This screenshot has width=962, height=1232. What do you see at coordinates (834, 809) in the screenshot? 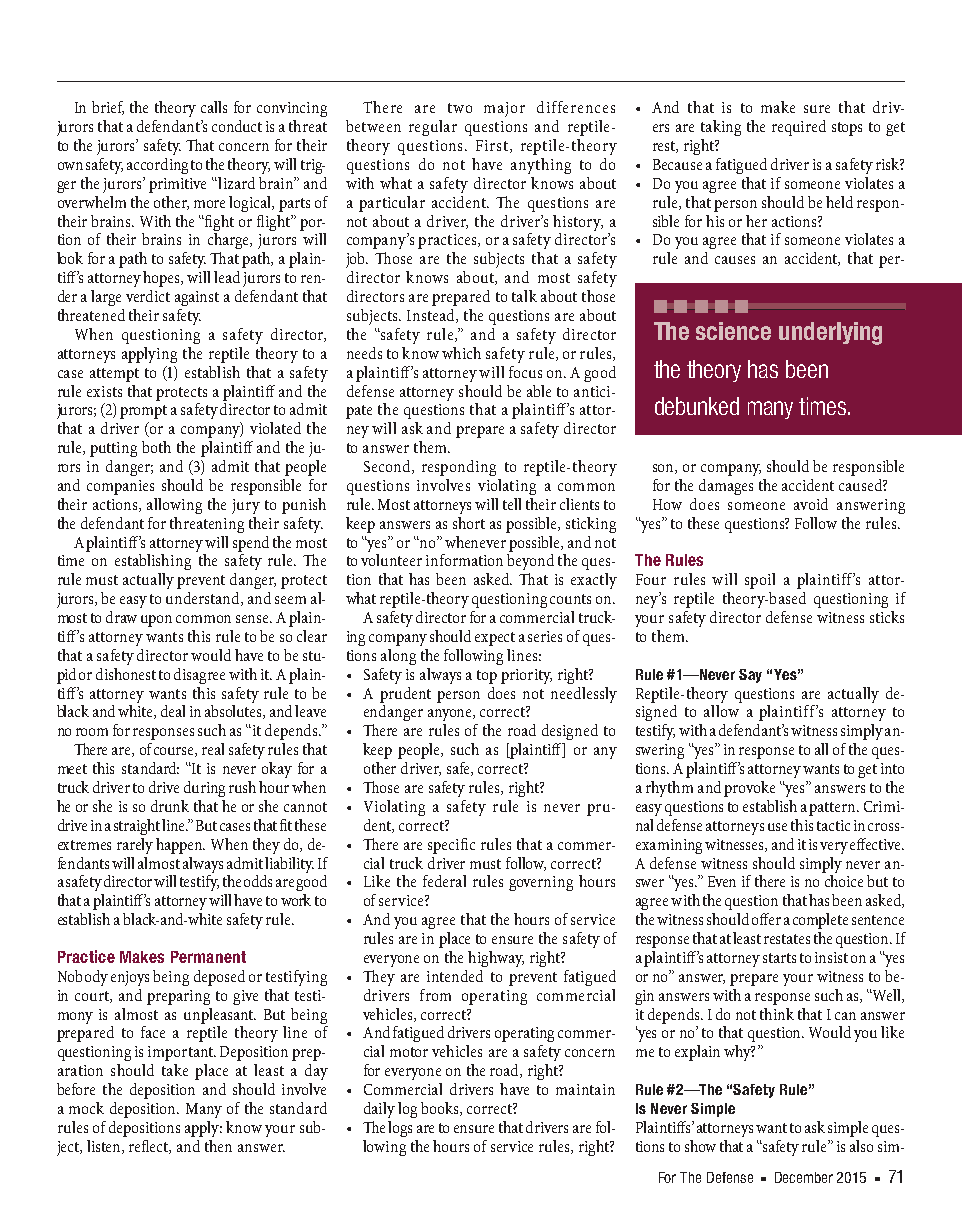
I see `pattern` at bounding box center [834, 809].
